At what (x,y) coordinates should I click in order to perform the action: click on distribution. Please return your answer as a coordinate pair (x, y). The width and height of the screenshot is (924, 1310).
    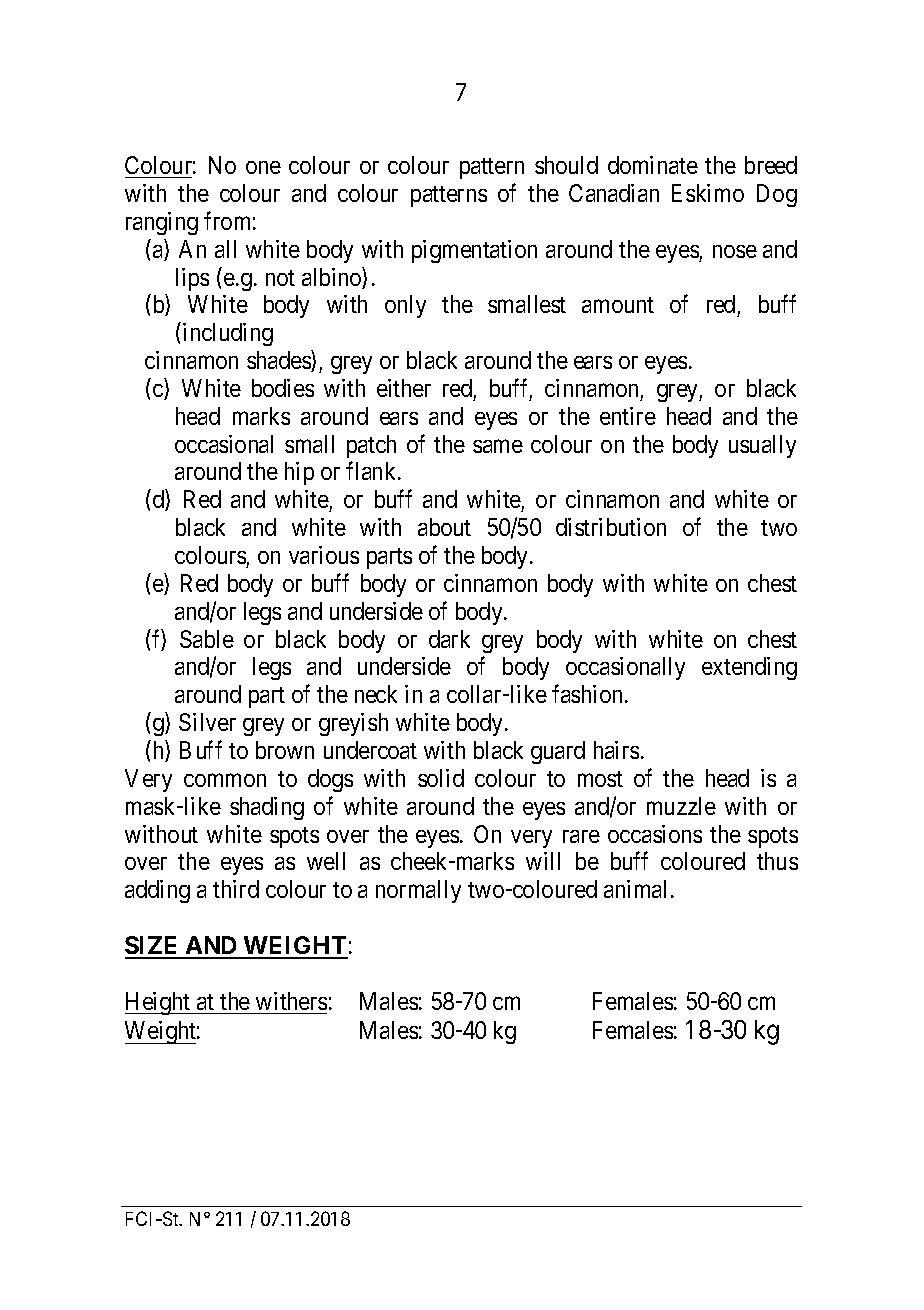
    Looking at the image, I should click on (611, 527).
